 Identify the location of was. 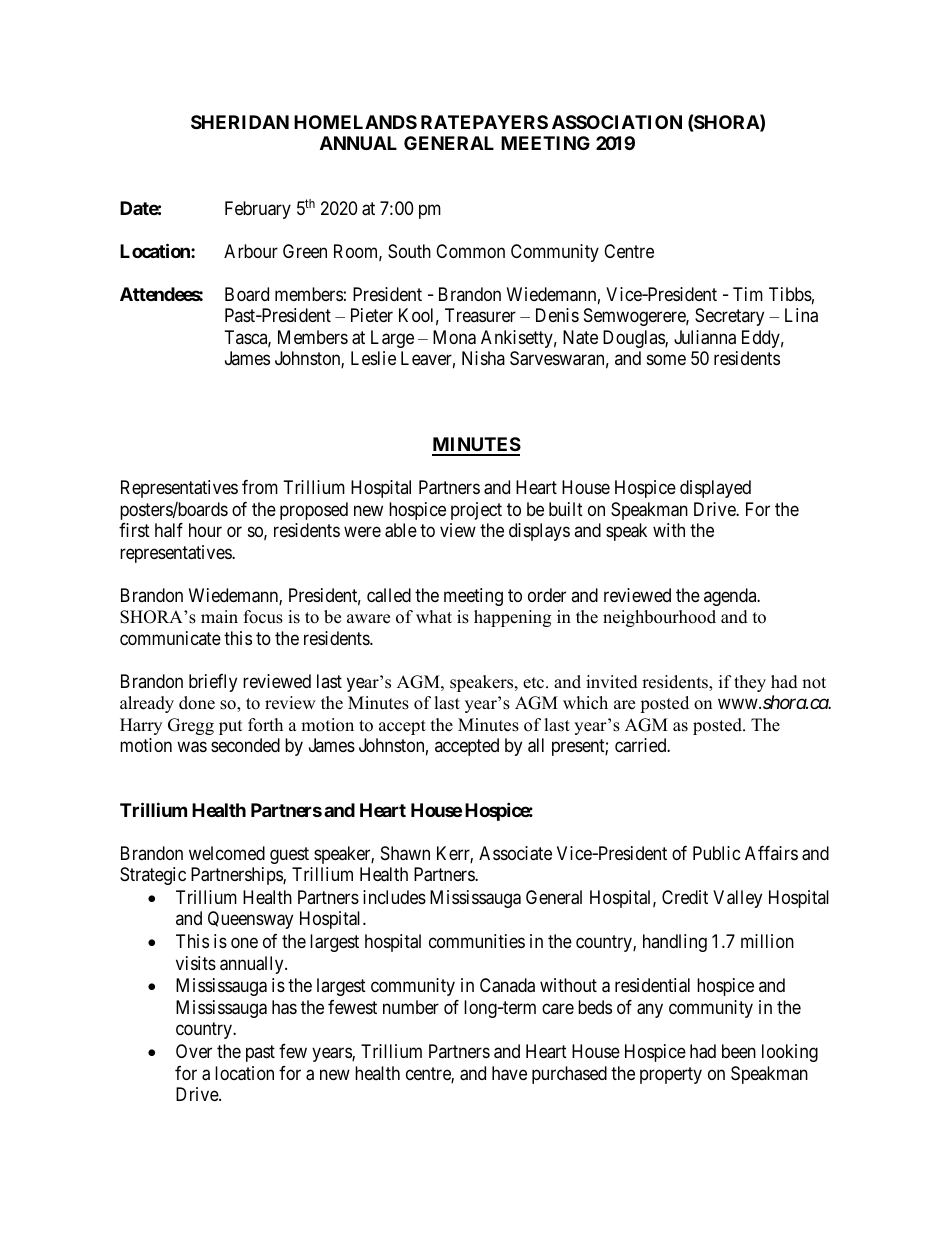
(192, 747).
